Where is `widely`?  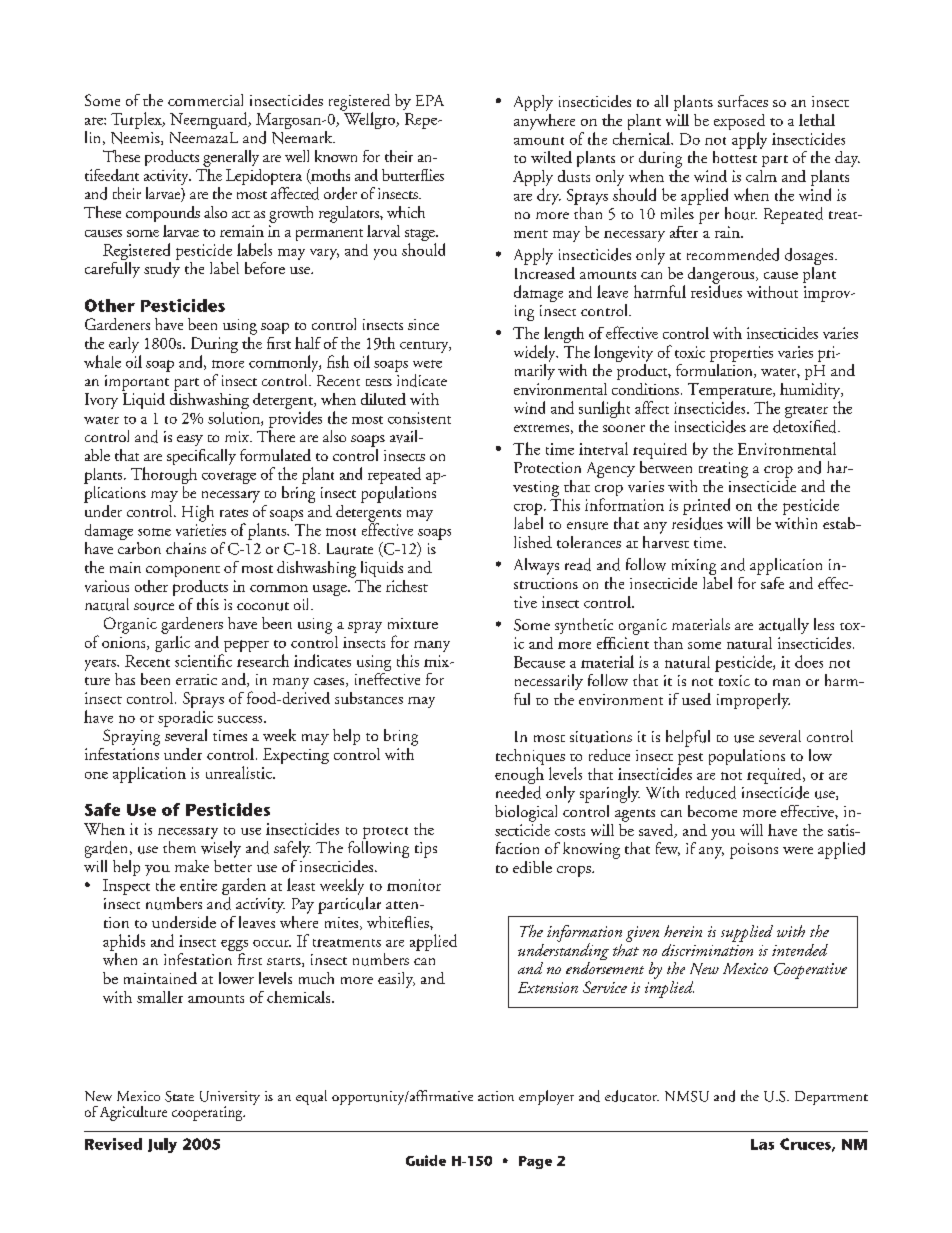 widely is located at coordinates (536, 353).
